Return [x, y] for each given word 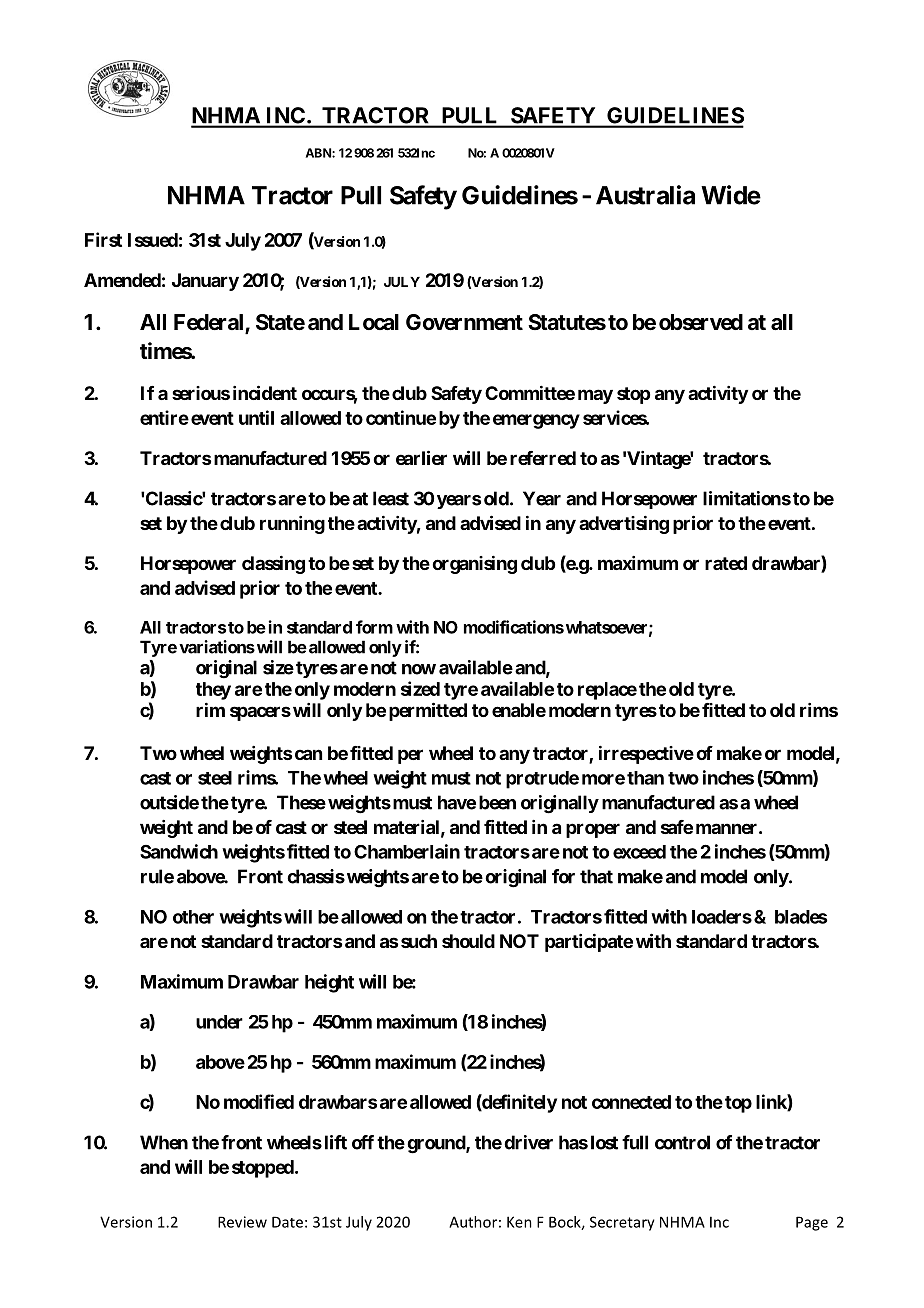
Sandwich [179, 851]
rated [726, 563]
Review [242, 1222]
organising [474, 564]
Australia [645, 195]
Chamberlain [407, 851]
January [205, 282]
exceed [639, 852]
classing [273, 564]
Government [464, 322]
